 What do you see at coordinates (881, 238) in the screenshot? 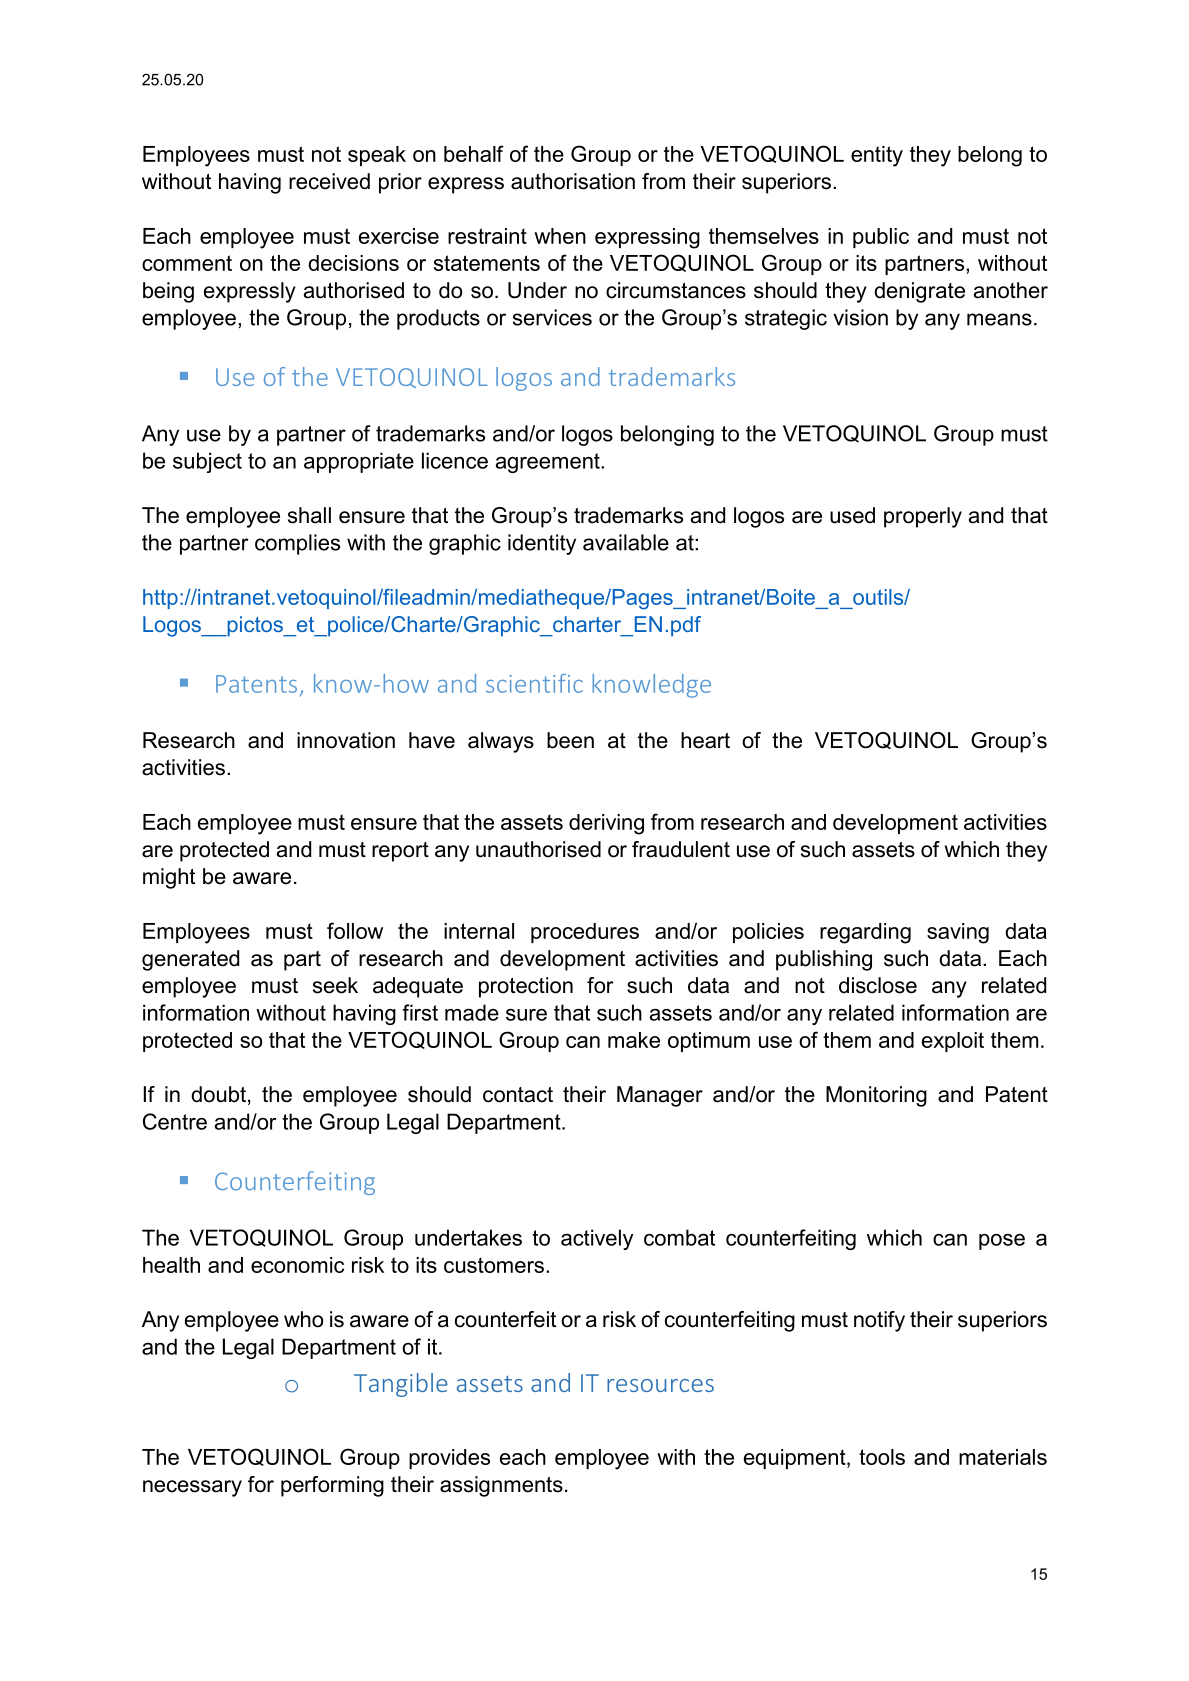
I see `public` at bounding box center [881, 238].
